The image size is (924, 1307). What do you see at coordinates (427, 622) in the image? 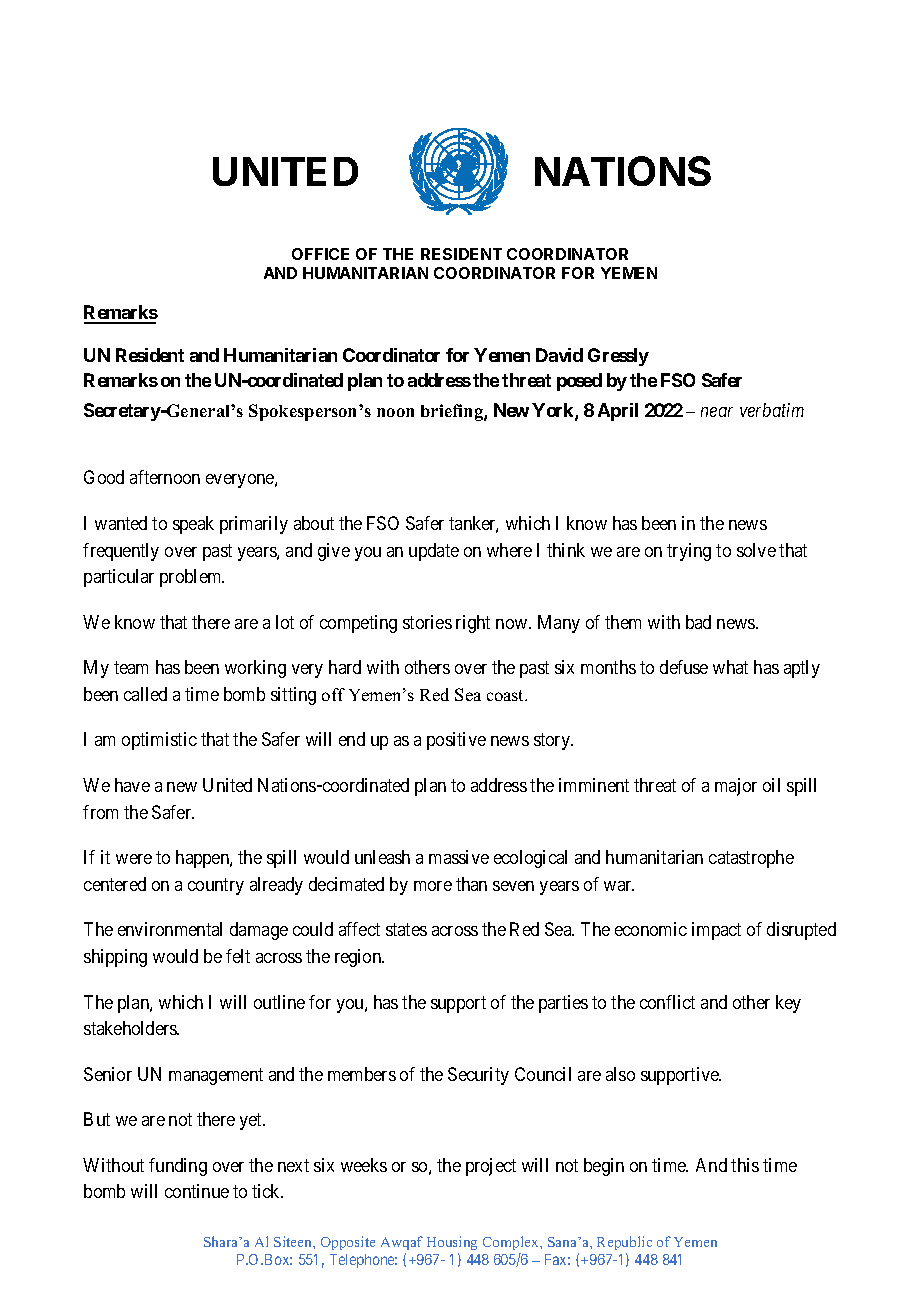
I see `stories` at bounding box center [427, 622].
